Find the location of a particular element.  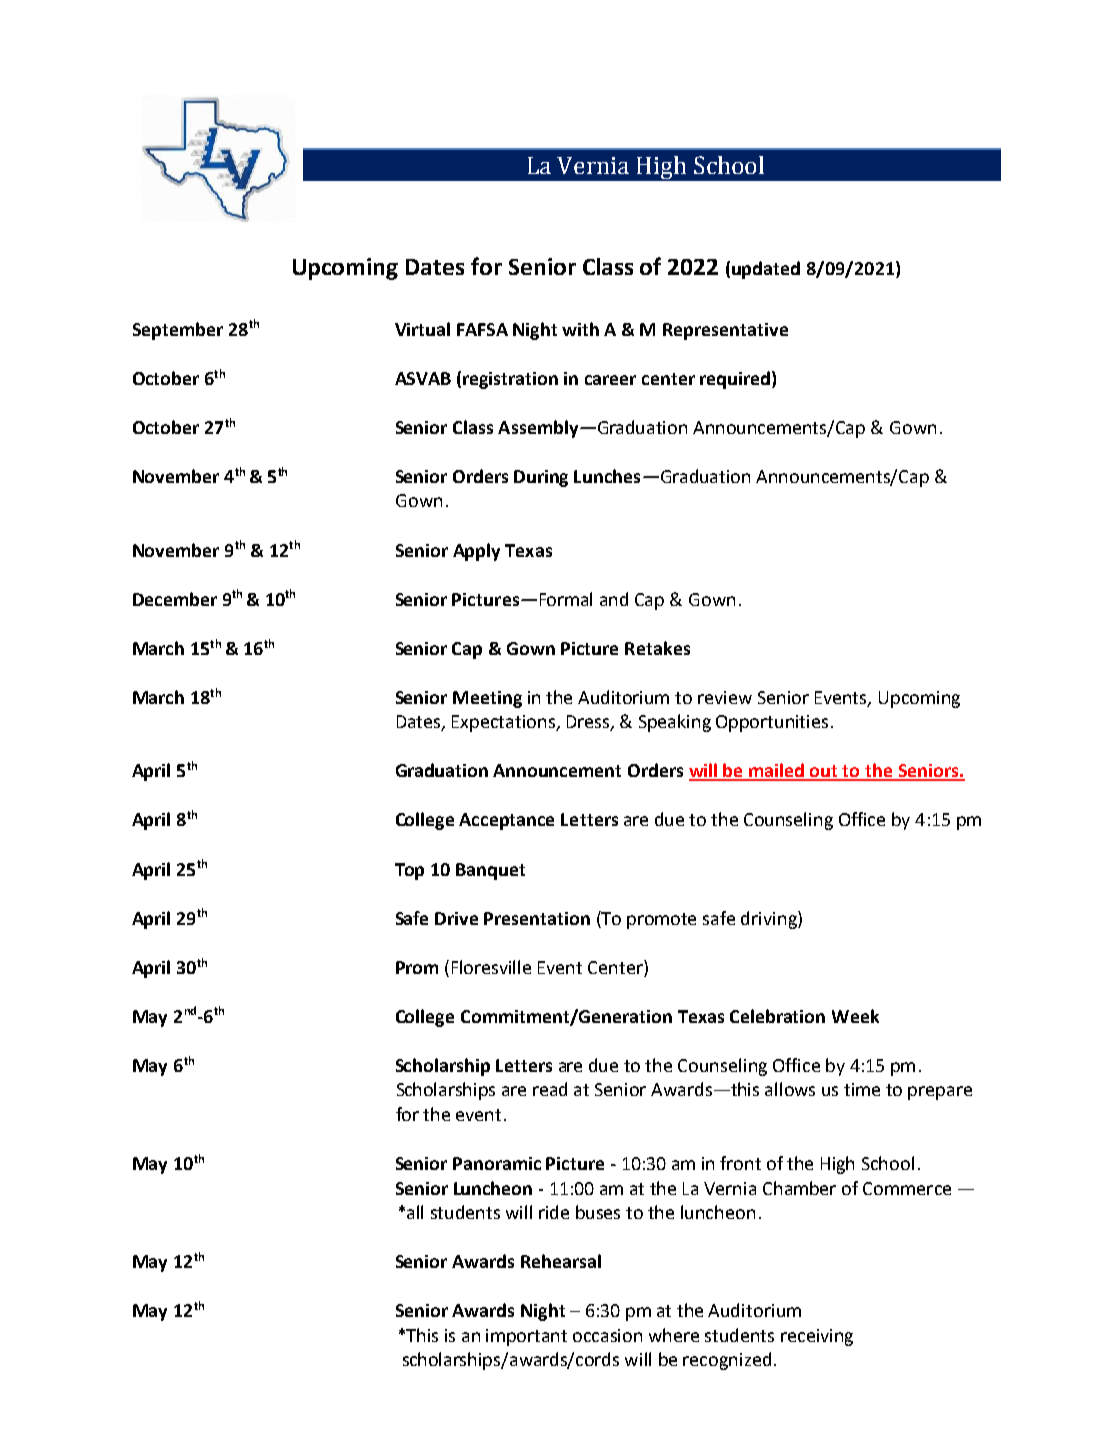

with is located at coordinates (580, 329).
